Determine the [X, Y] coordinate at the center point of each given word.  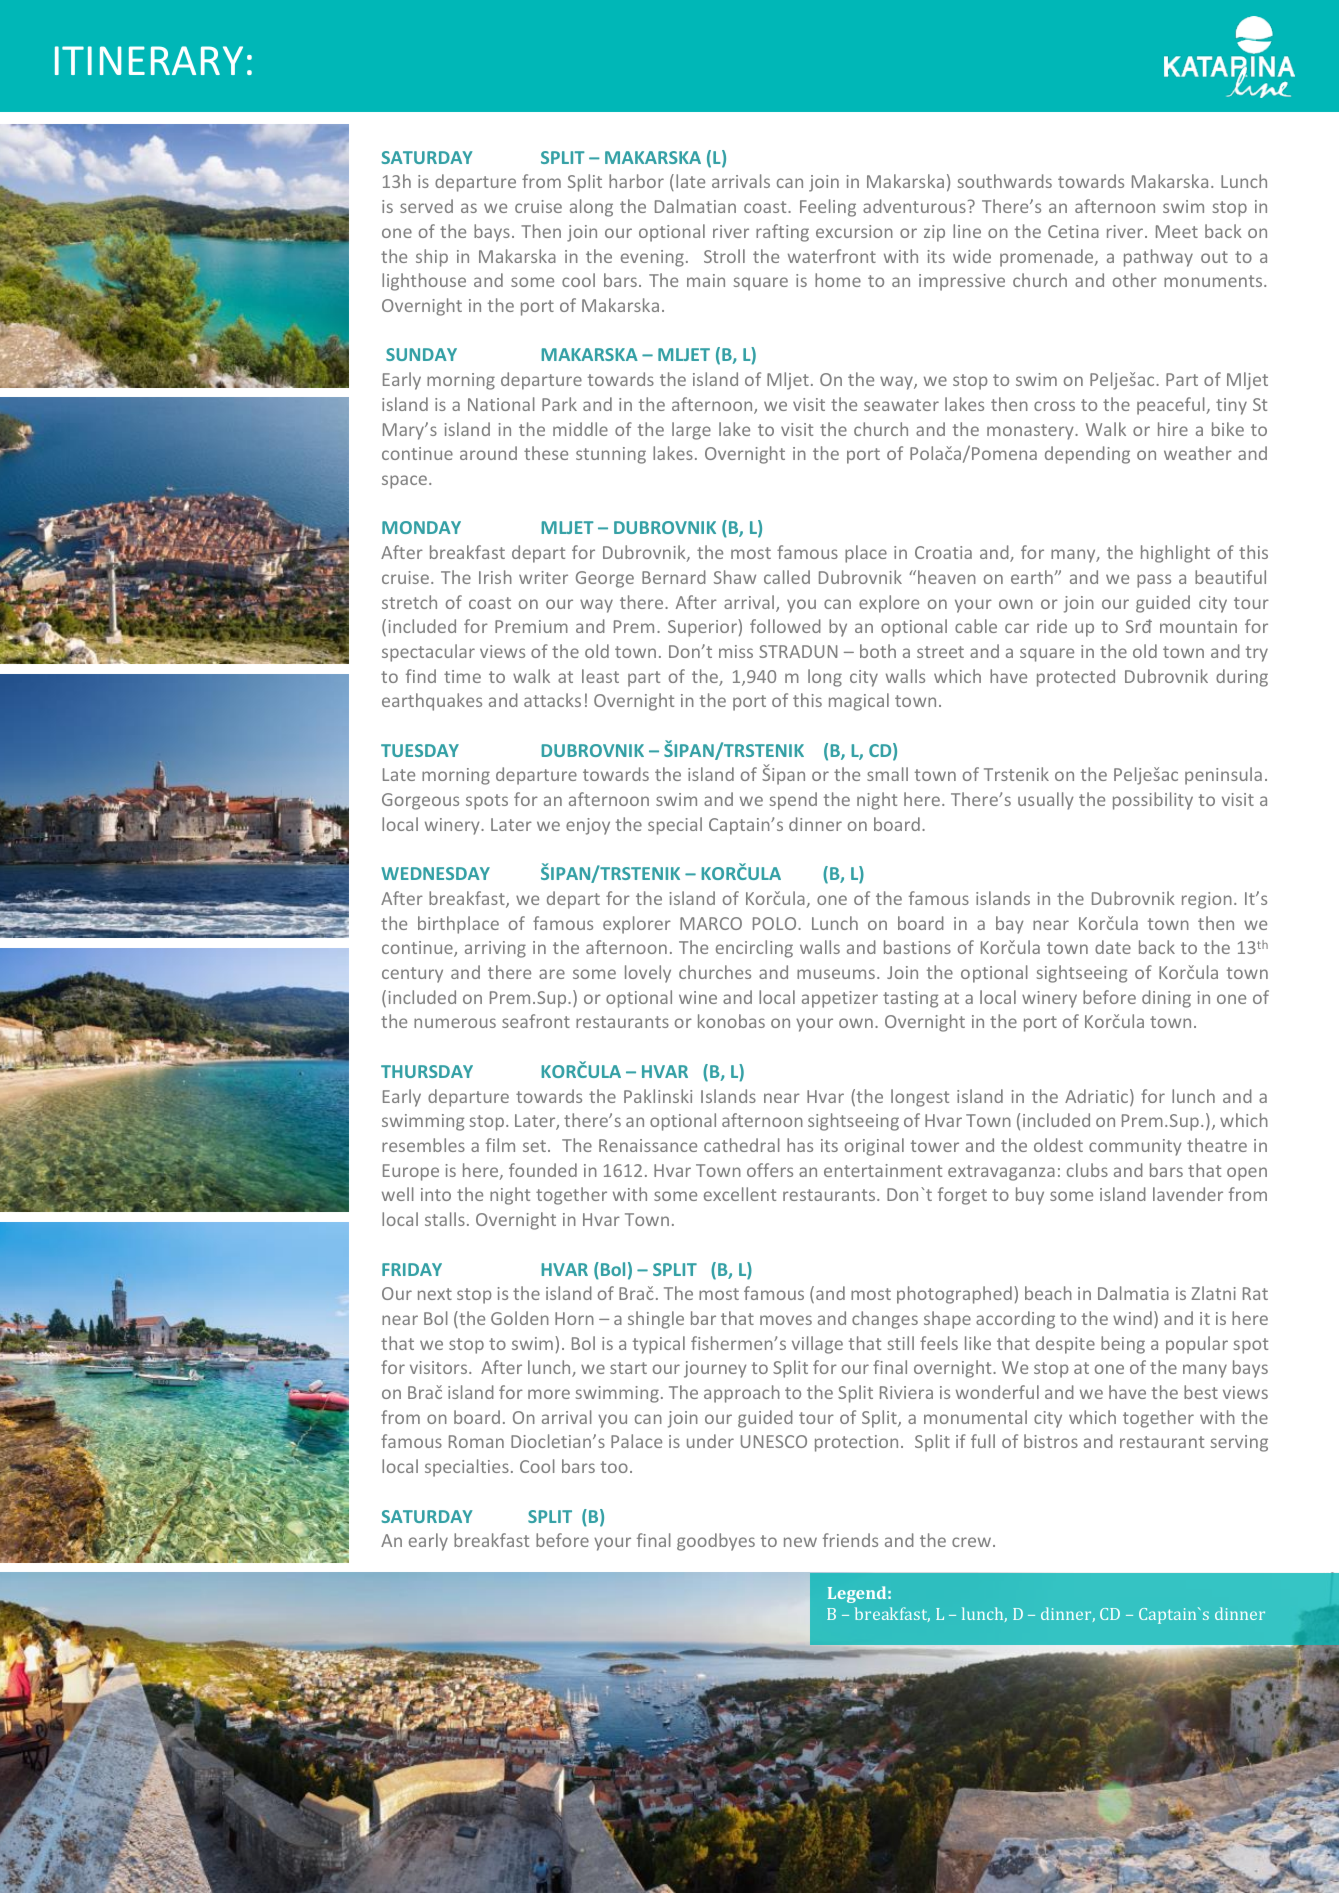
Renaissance [648, 1145]
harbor [636, 181]
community [1135, 1147]
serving [1239, 1443]
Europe [411, 1172]
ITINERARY [149, 60]
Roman [476, 1441]
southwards [1004, 181]
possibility [1153, 801]
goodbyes [716, 1542]
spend [793, 801]
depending [1087, 455]
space [404, 482]
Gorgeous [420, 801]
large [691, 431]
